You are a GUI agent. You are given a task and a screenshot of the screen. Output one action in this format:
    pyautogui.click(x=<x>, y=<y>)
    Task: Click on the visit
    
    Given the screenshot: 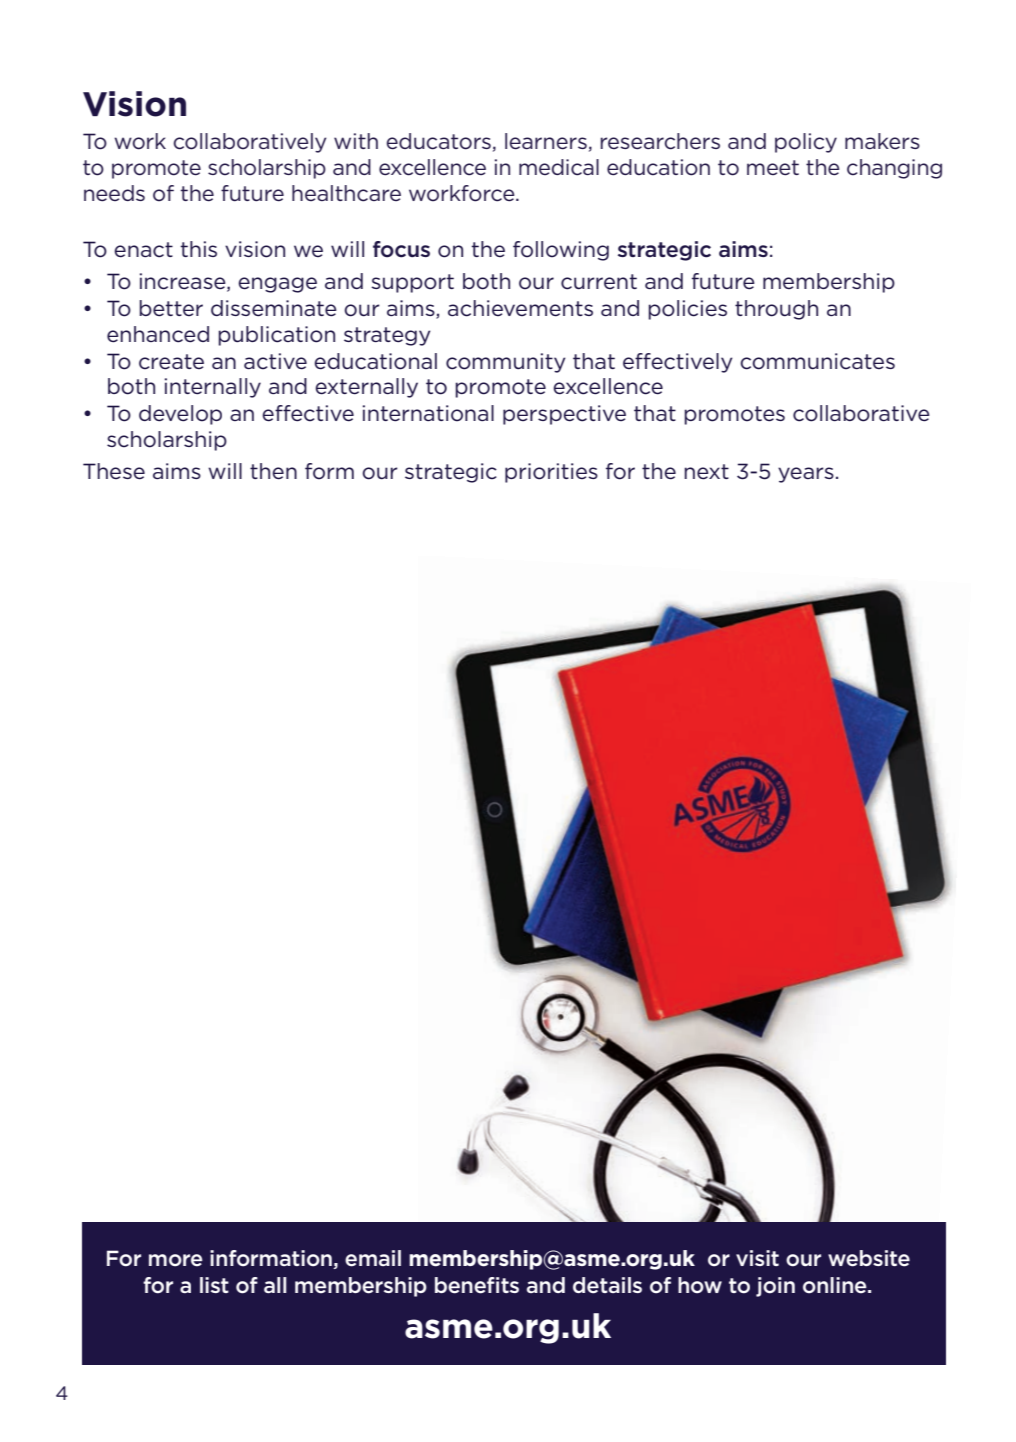 What is the action you would take?
    pyautogui.click(x=757, y=1258)
